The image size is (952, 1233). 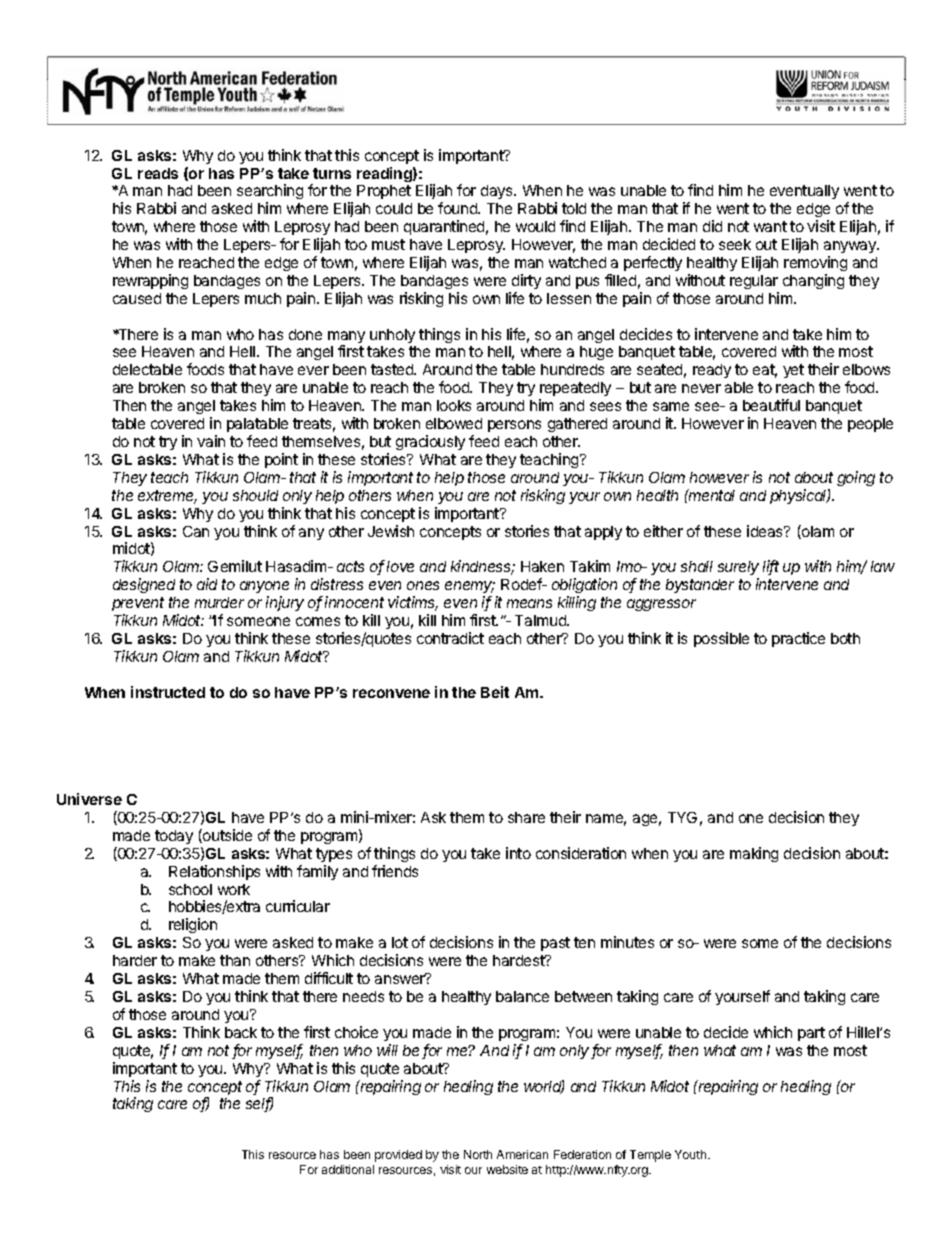 What do you see at coordinates (158, 173) in the page?
I see `reads` at bounding box center [158, 173].
